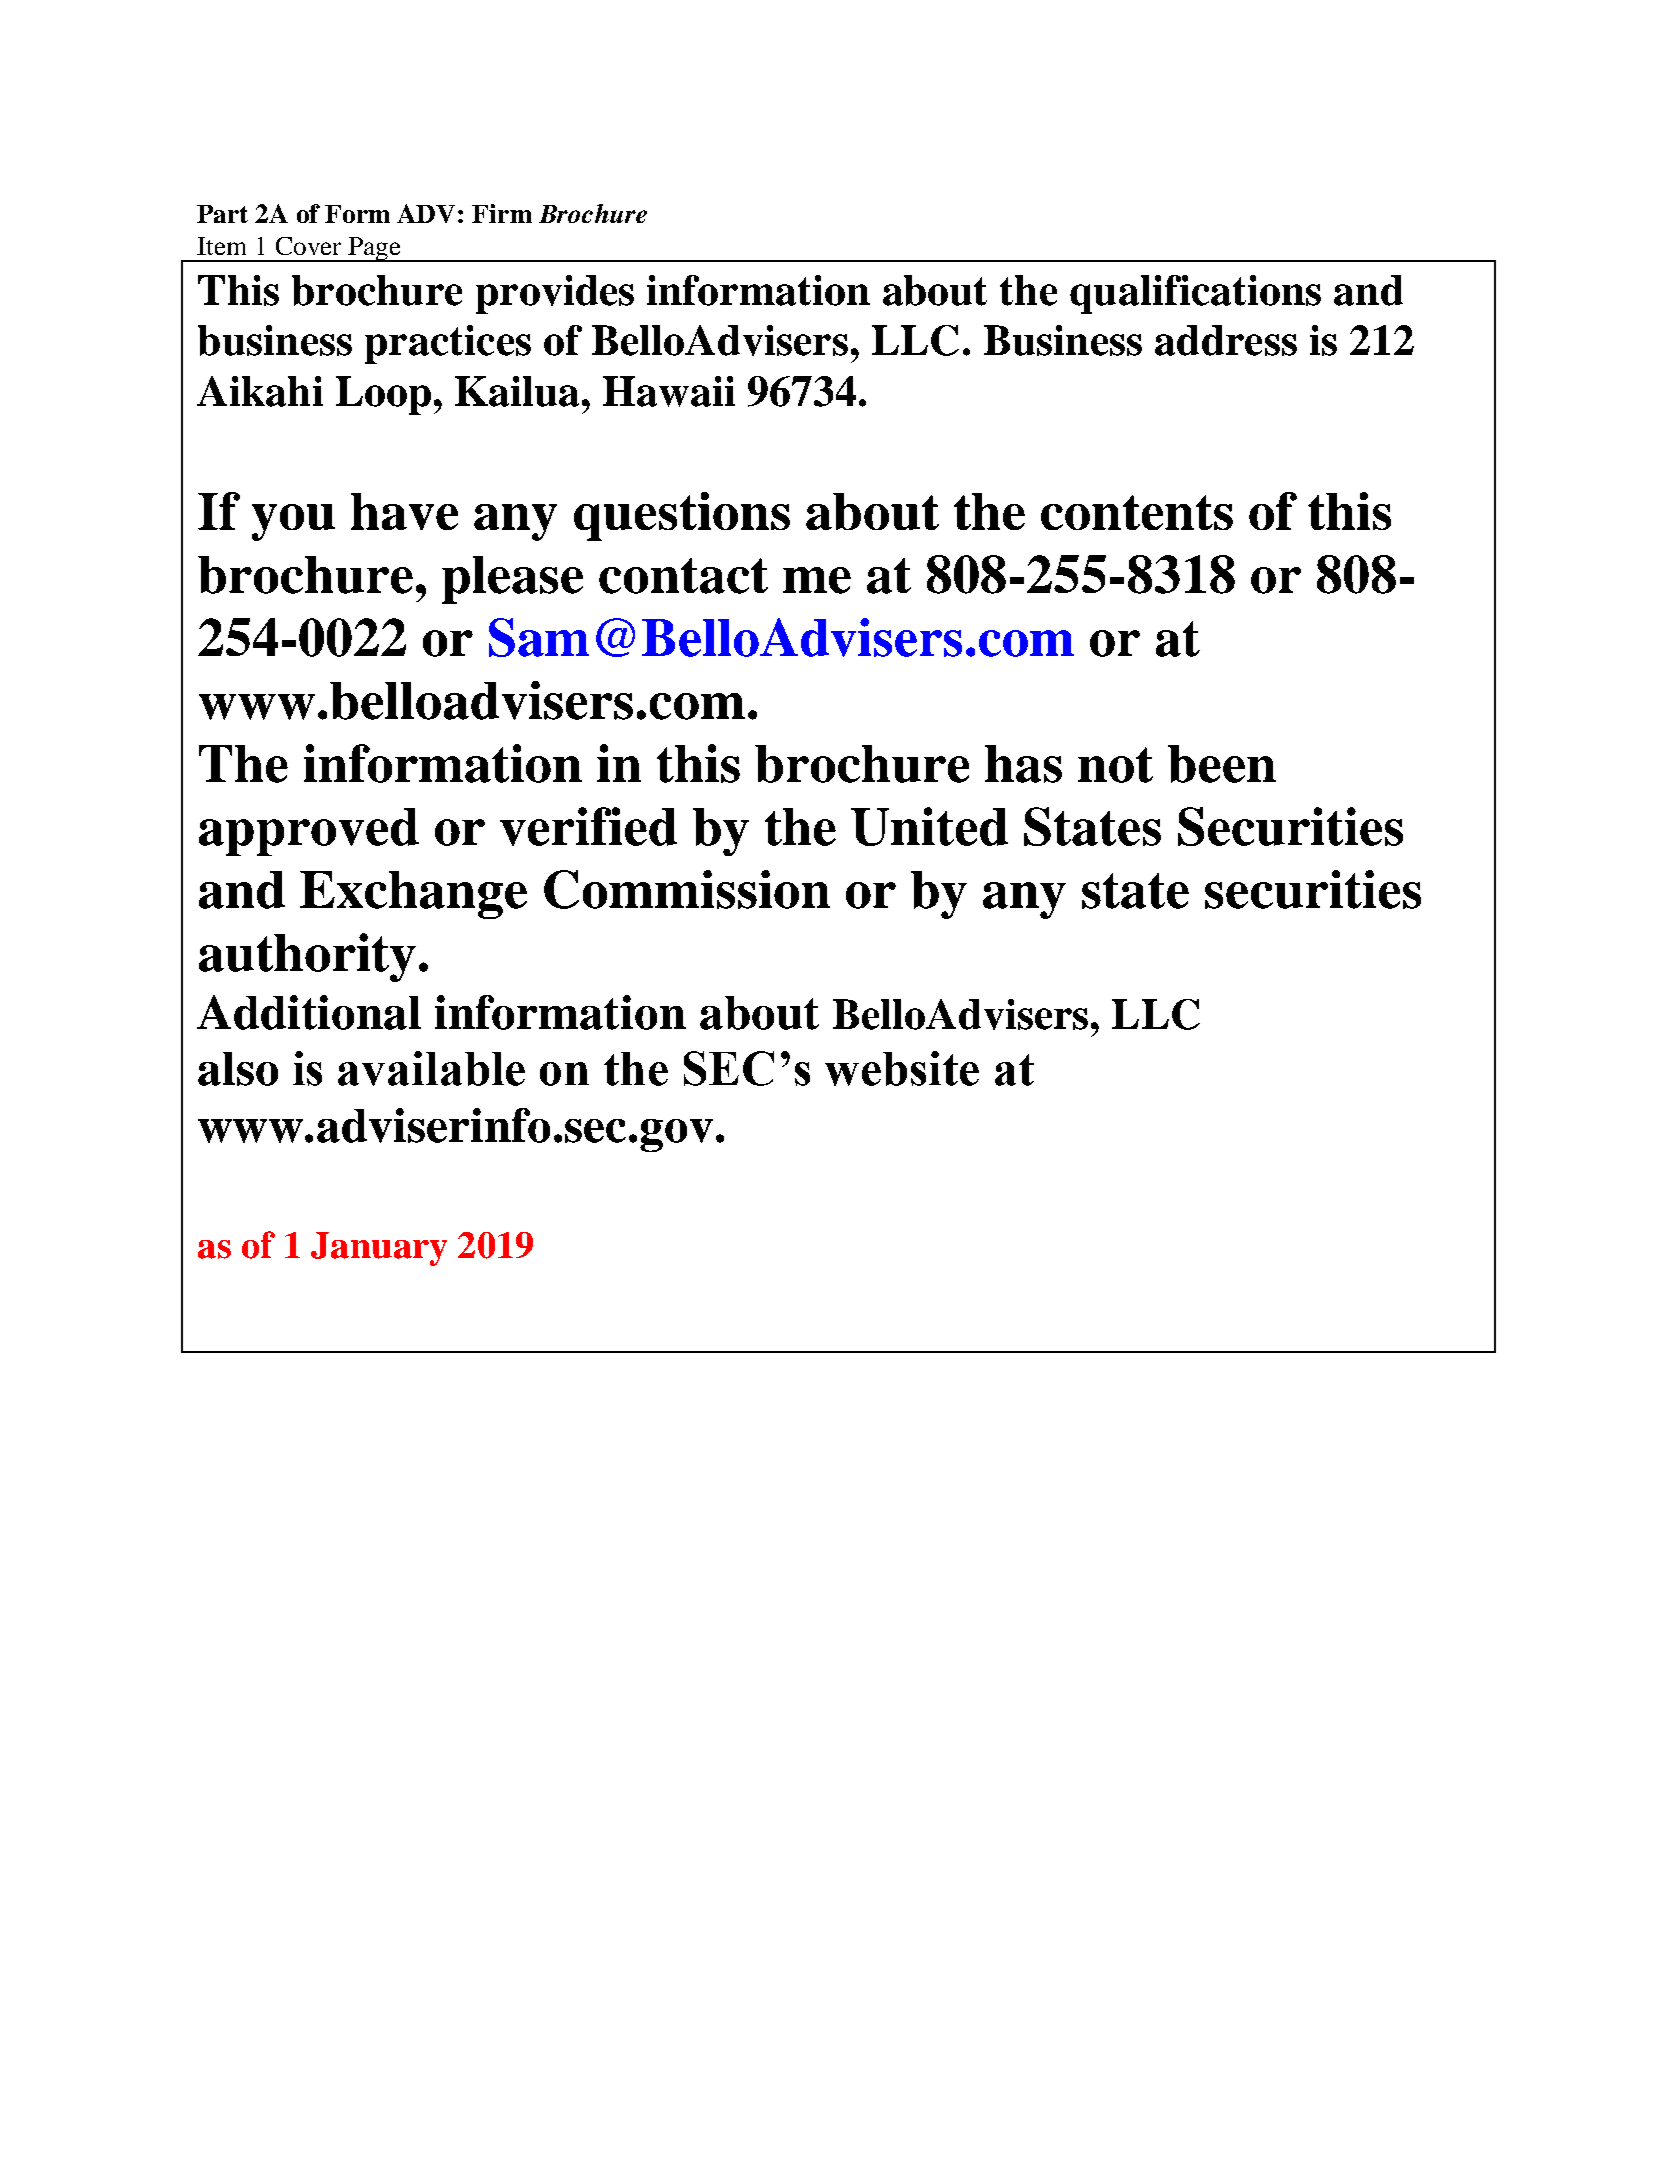 This document has width=1677, height=2170. I want to click on available, so click(431, 1068).
